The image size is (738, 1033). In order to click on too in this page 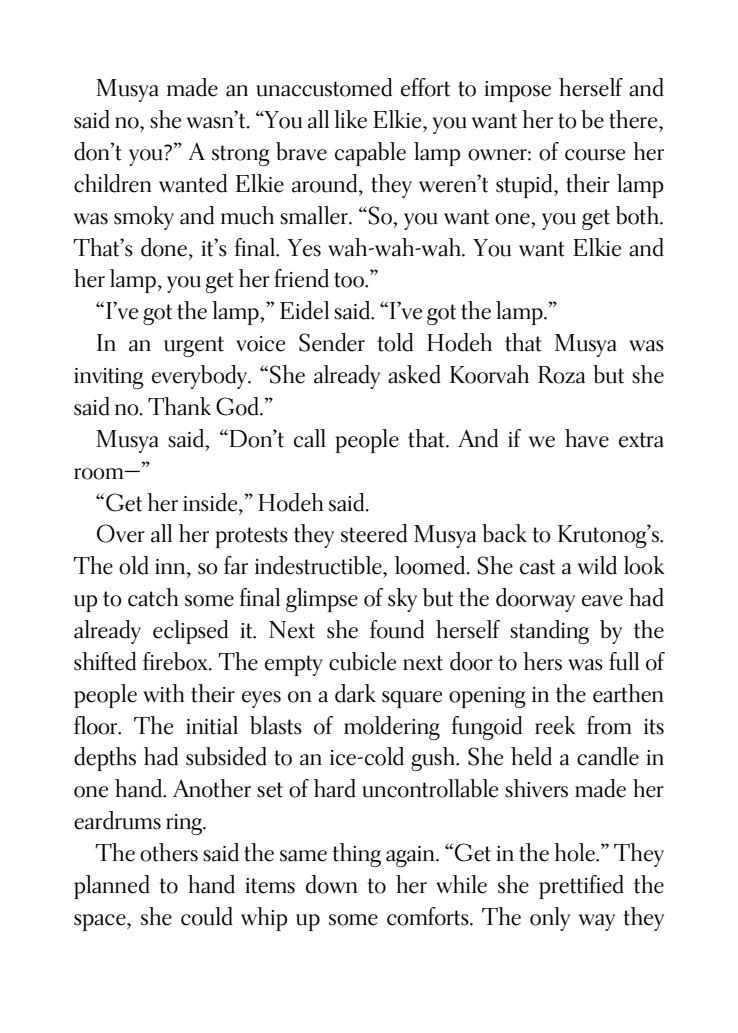, I will do `click(350, 280)`.
